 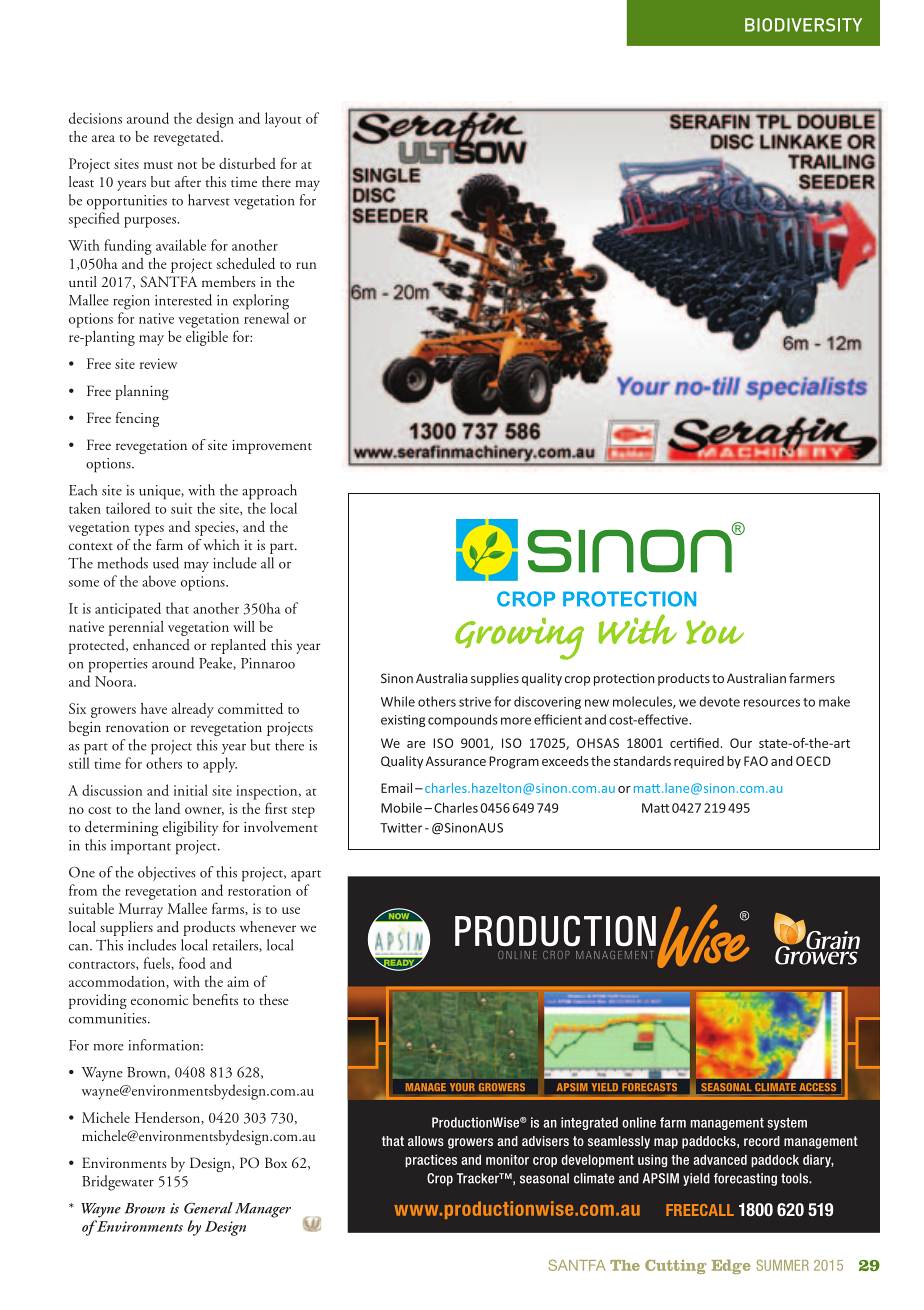 What do you see at coordinates (803, 25) in the image?
I see `BIODIVERSITY` at bounding box center [803, 25].
